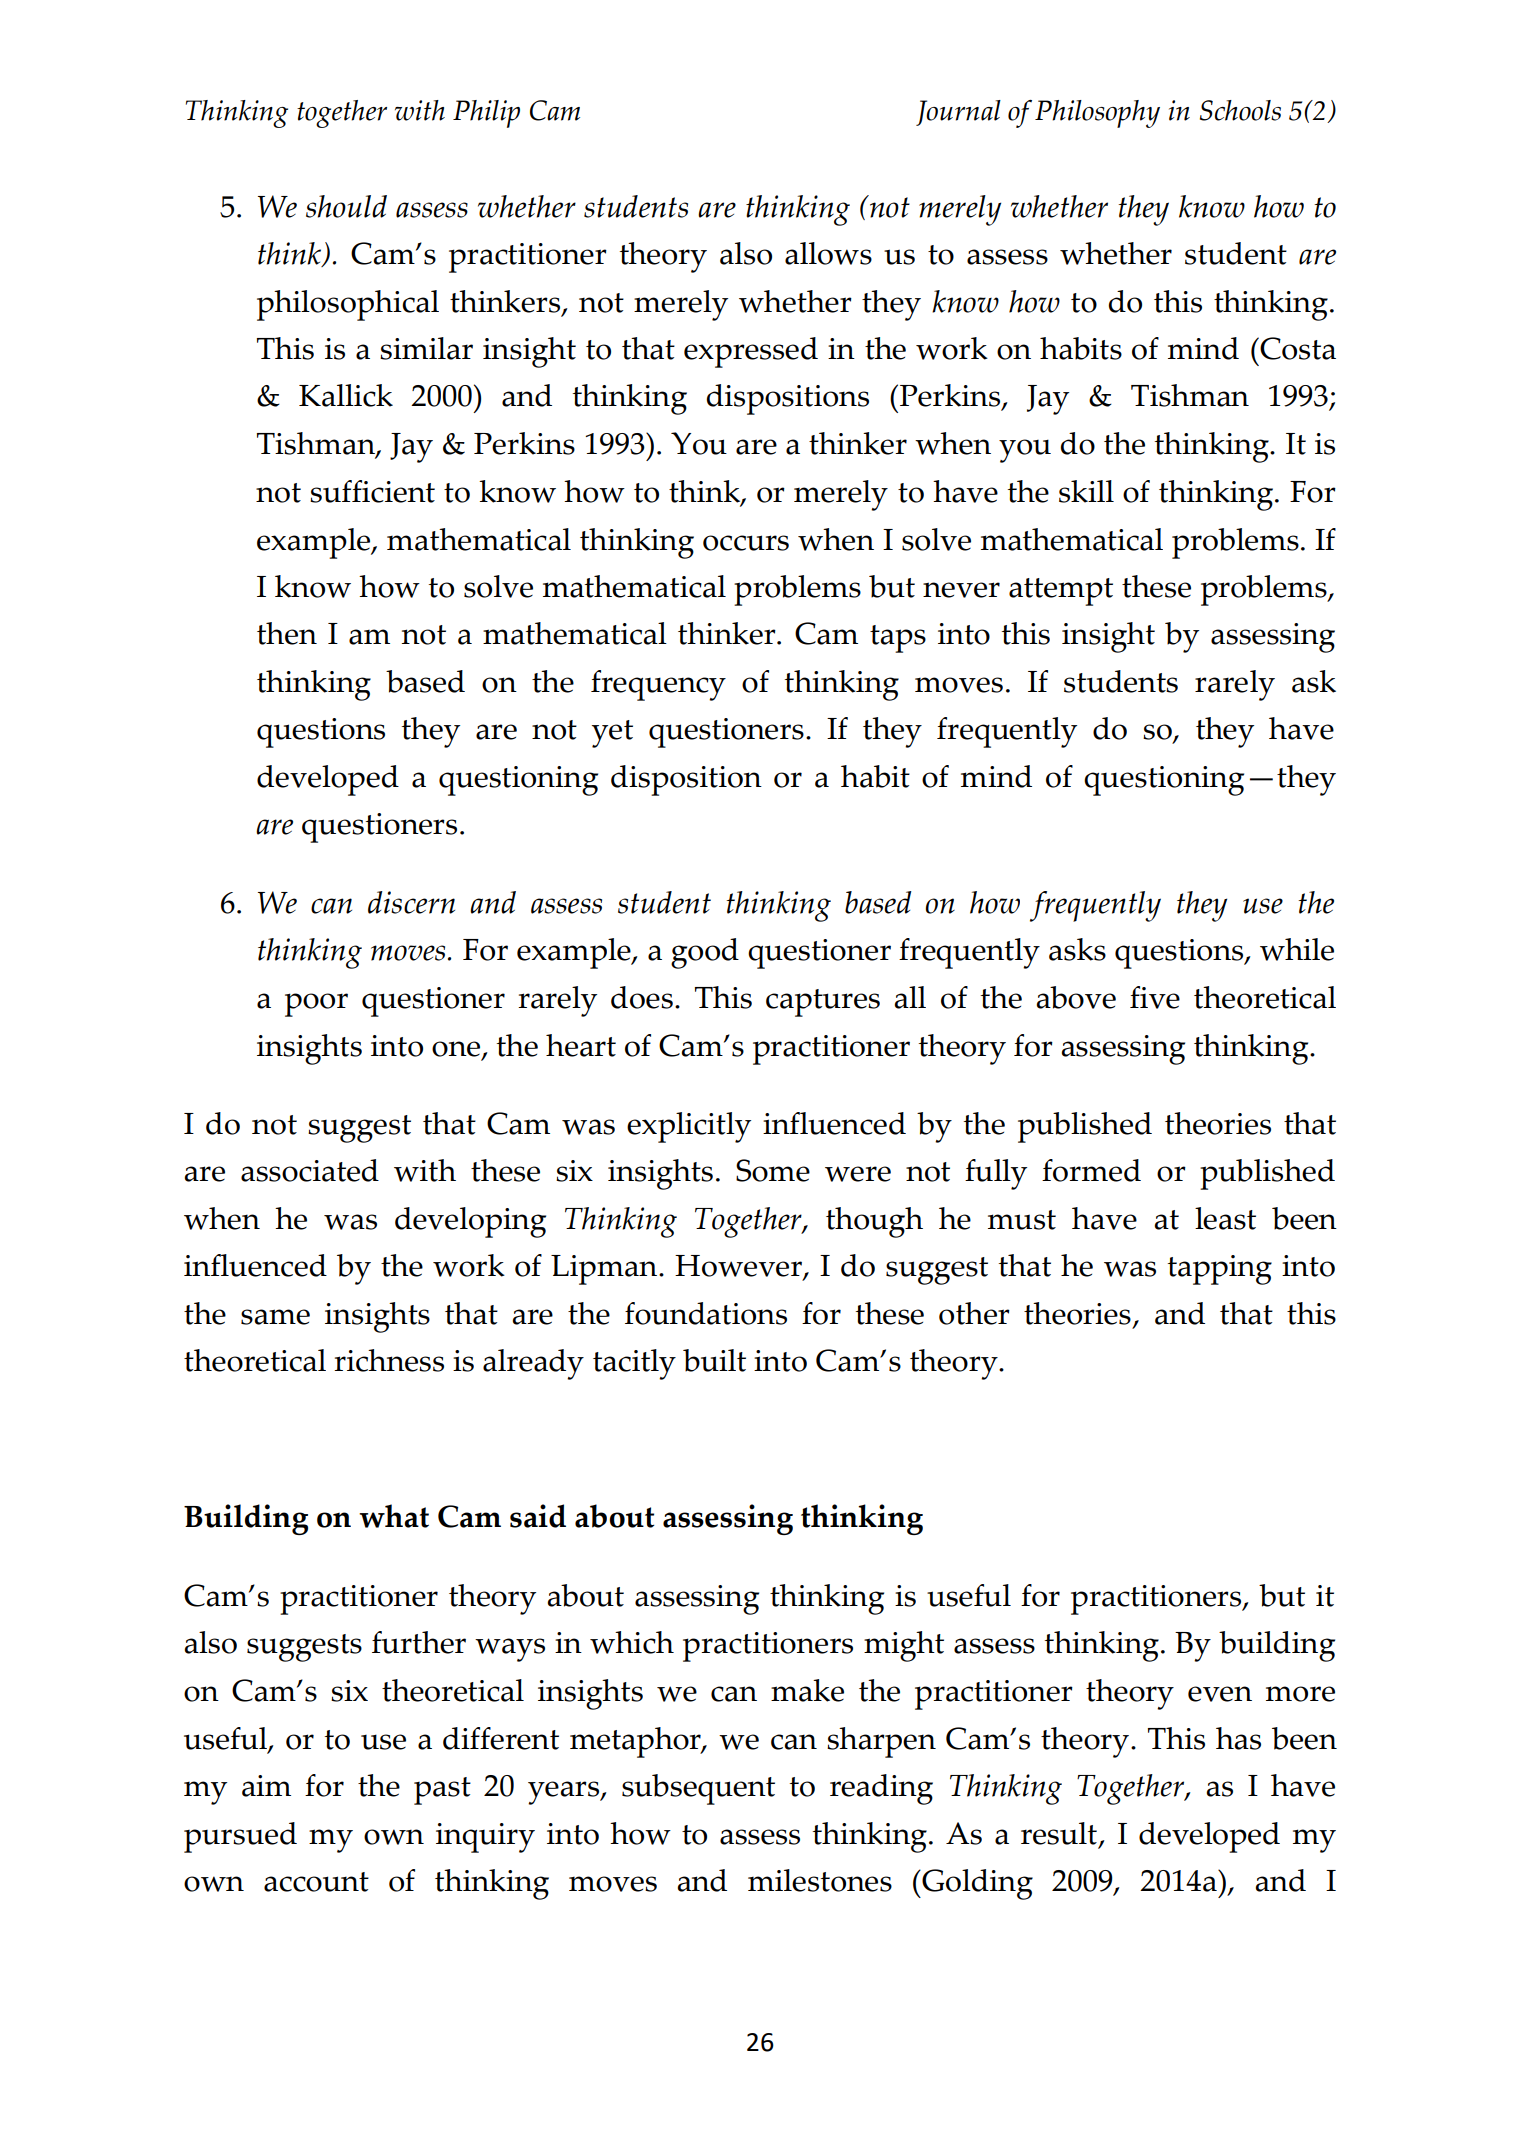 This image has height=2149, width=1520. I want to click on result, so click(1059, 1833).
